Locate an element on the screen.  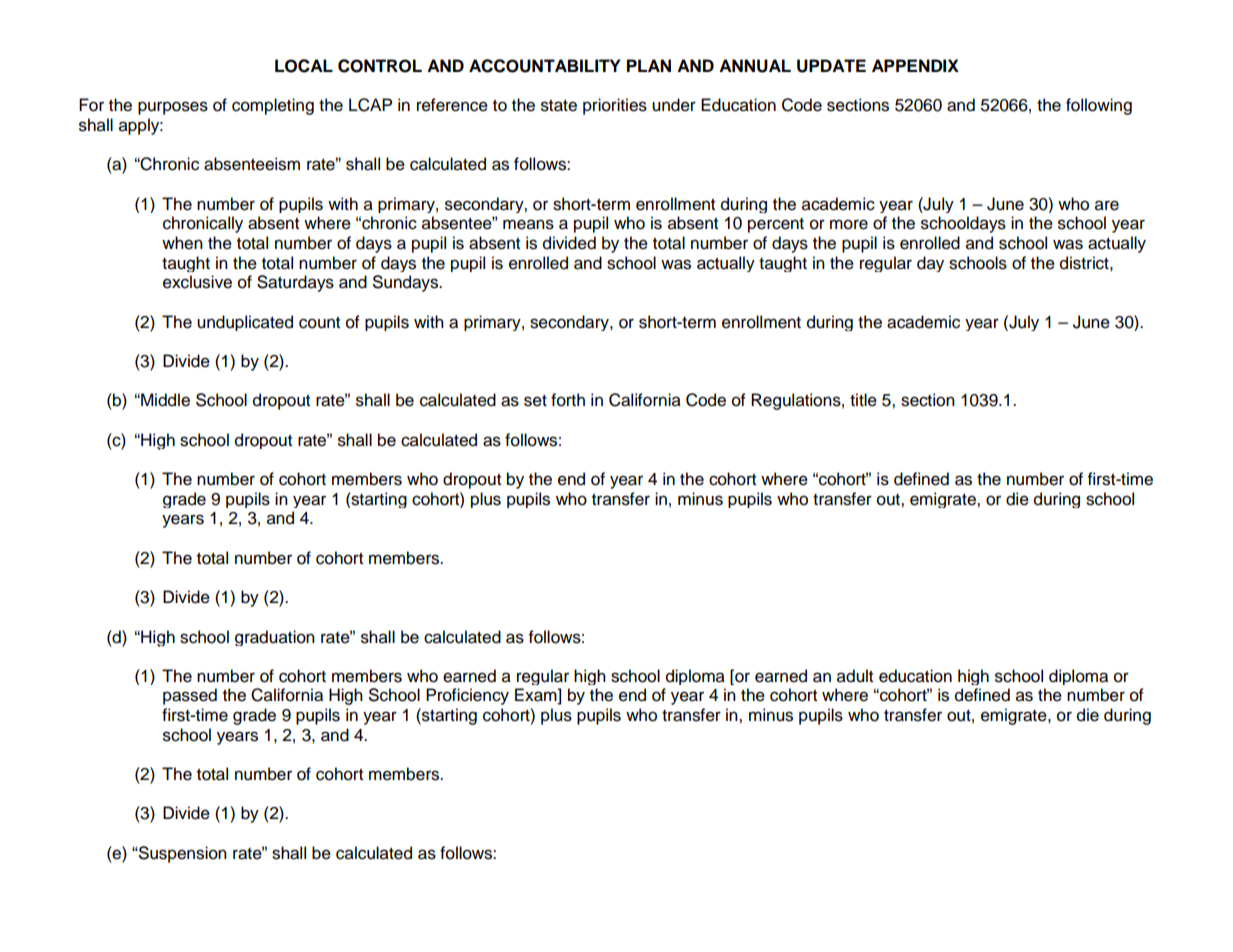
APPENDIX is located at coordinates (915, 65).
